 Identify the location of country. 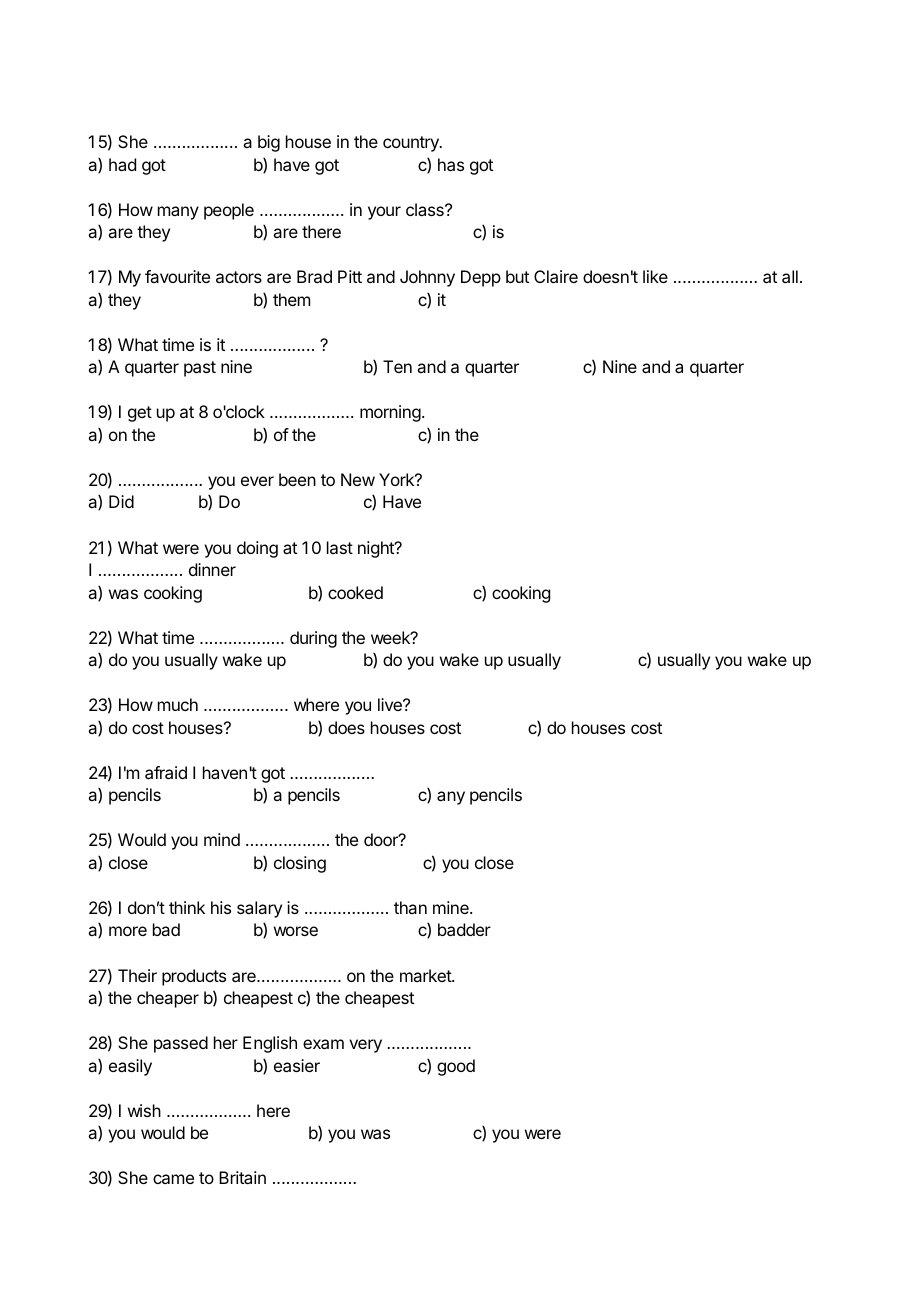
(412, 144).
